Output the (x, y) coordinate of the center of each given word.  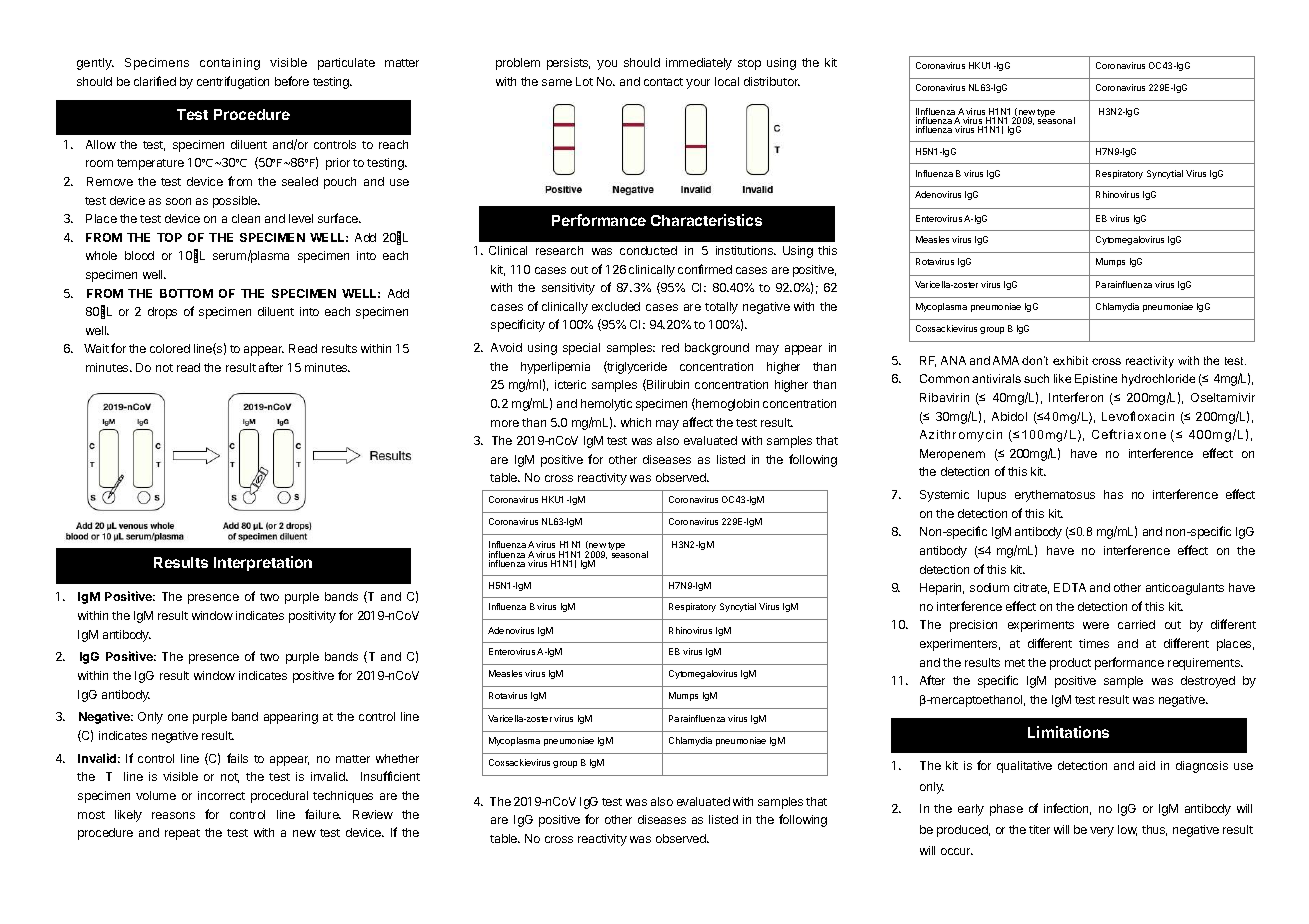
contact (663, 82)
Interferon (1076, 397)
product (1070, 664)
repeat (182, 834)
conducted (648, 250)
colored (170, 348)
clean (246, 218)
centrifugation (233, 82)
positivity (312, 617)
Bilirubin (667, 385)
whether (397, 758)
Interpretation (263, 563)
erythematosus (1055, 496)
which (636, 422)
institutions (746, 250)
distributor (772, 81)
